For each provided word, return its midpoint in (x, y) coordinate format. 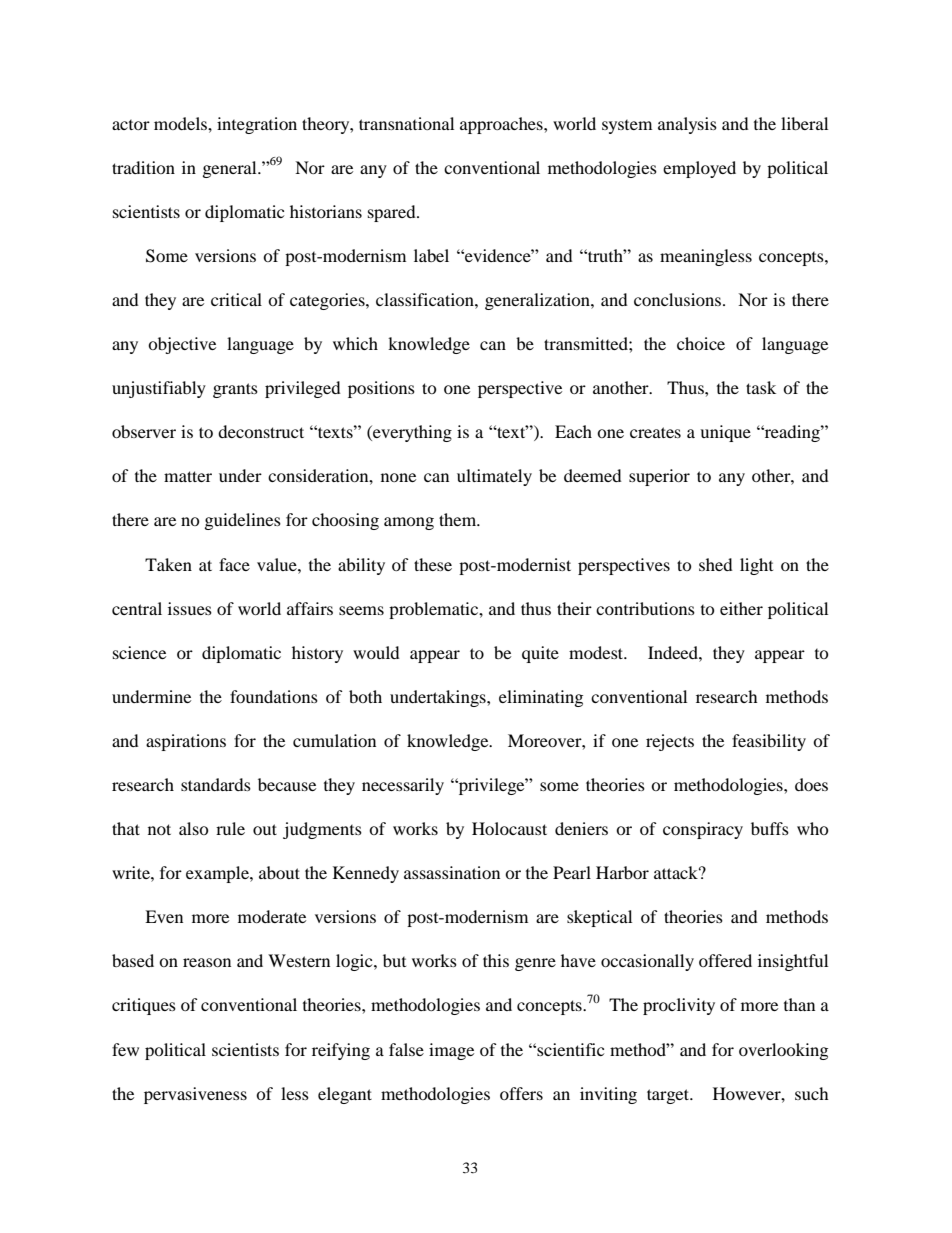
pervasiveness (195, 1095)
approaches (502, 125)
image (451, 1051)
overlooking (783, 1051)
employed (699, 169)
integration (257, 125)
